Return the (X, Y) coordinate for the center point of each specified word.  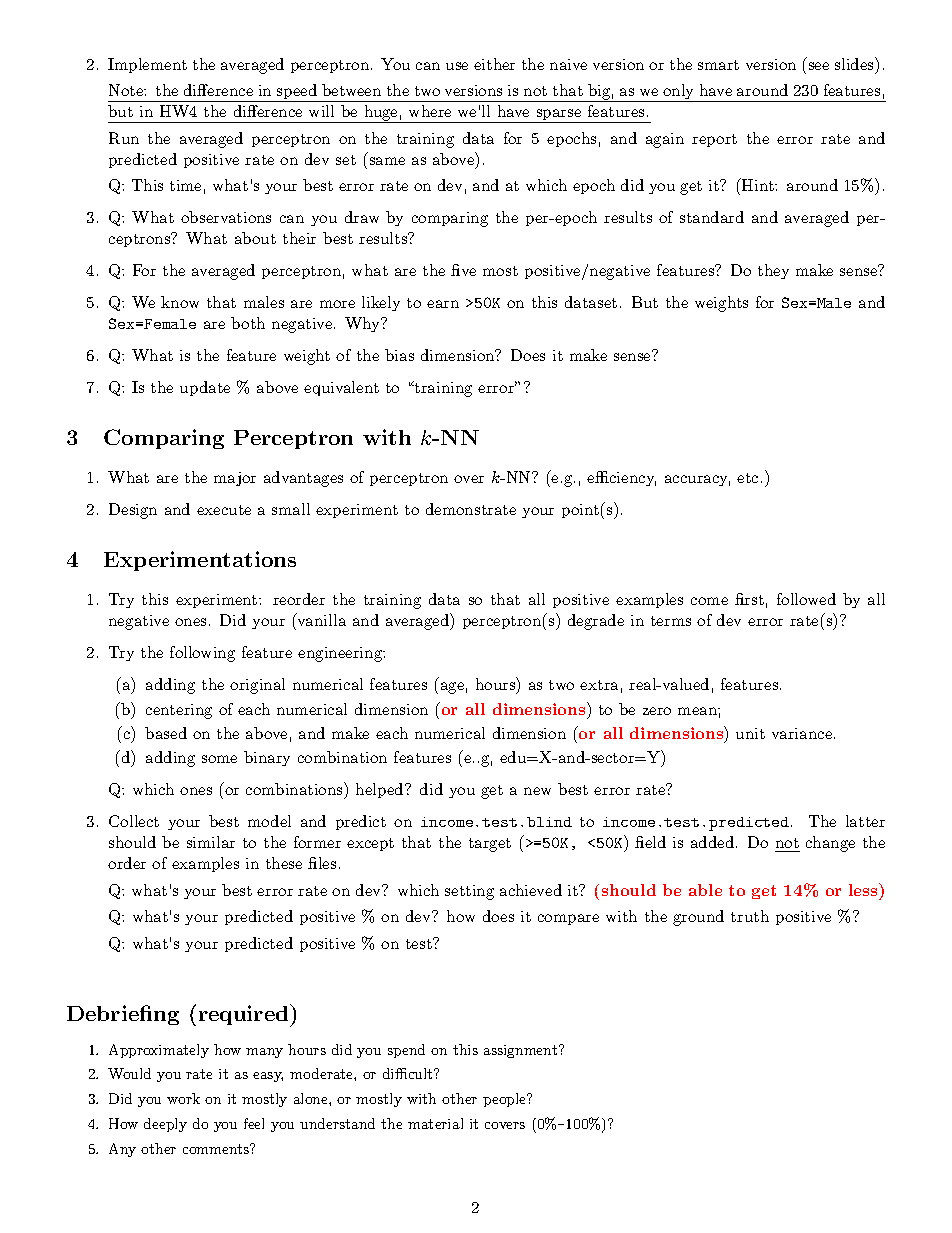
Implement (147, 65)
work (183, 1098)
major (235, 479)
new (537, 791)
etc (747, 478)
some (219, 759)
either (494, 64)
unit (750, 733)
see (819, 66)
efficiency (621, 478)
